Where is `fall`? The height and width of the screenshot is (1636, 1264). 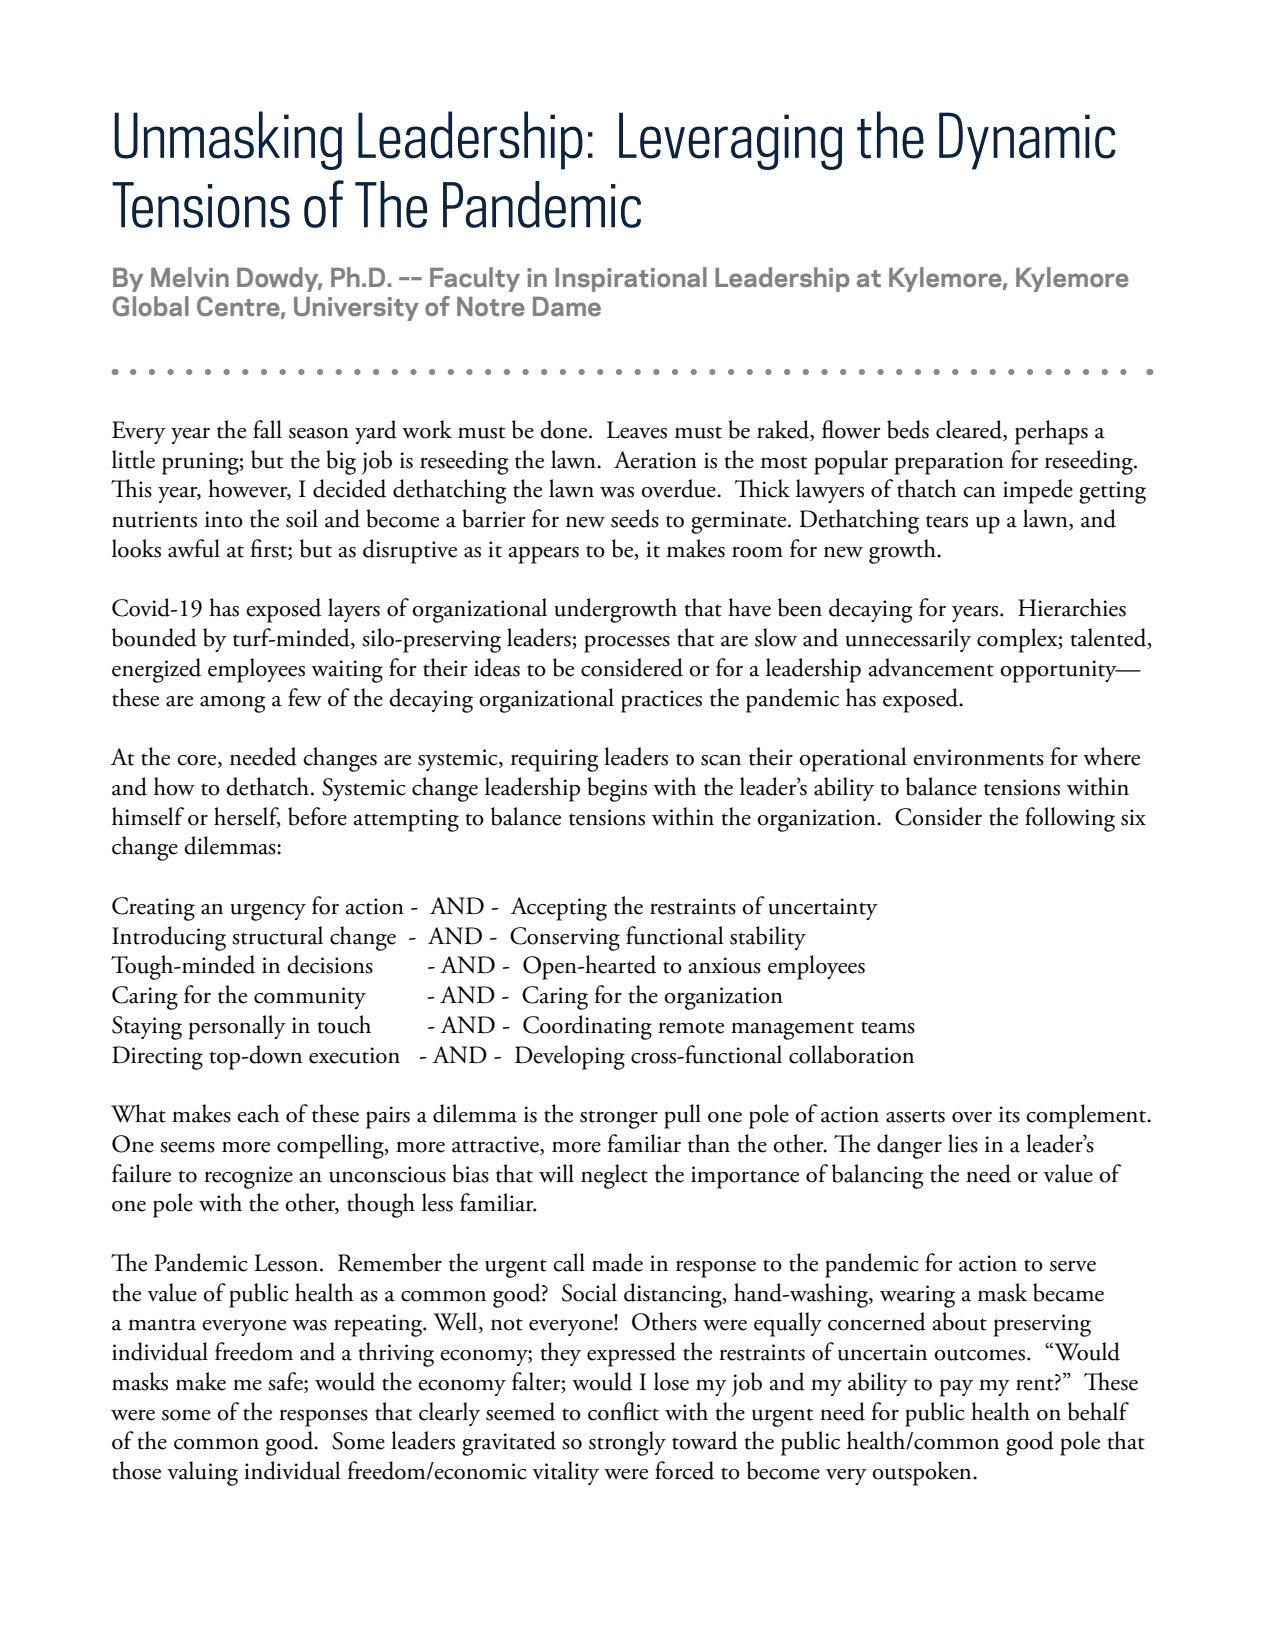
fall is located at coordinates (267, 429).
